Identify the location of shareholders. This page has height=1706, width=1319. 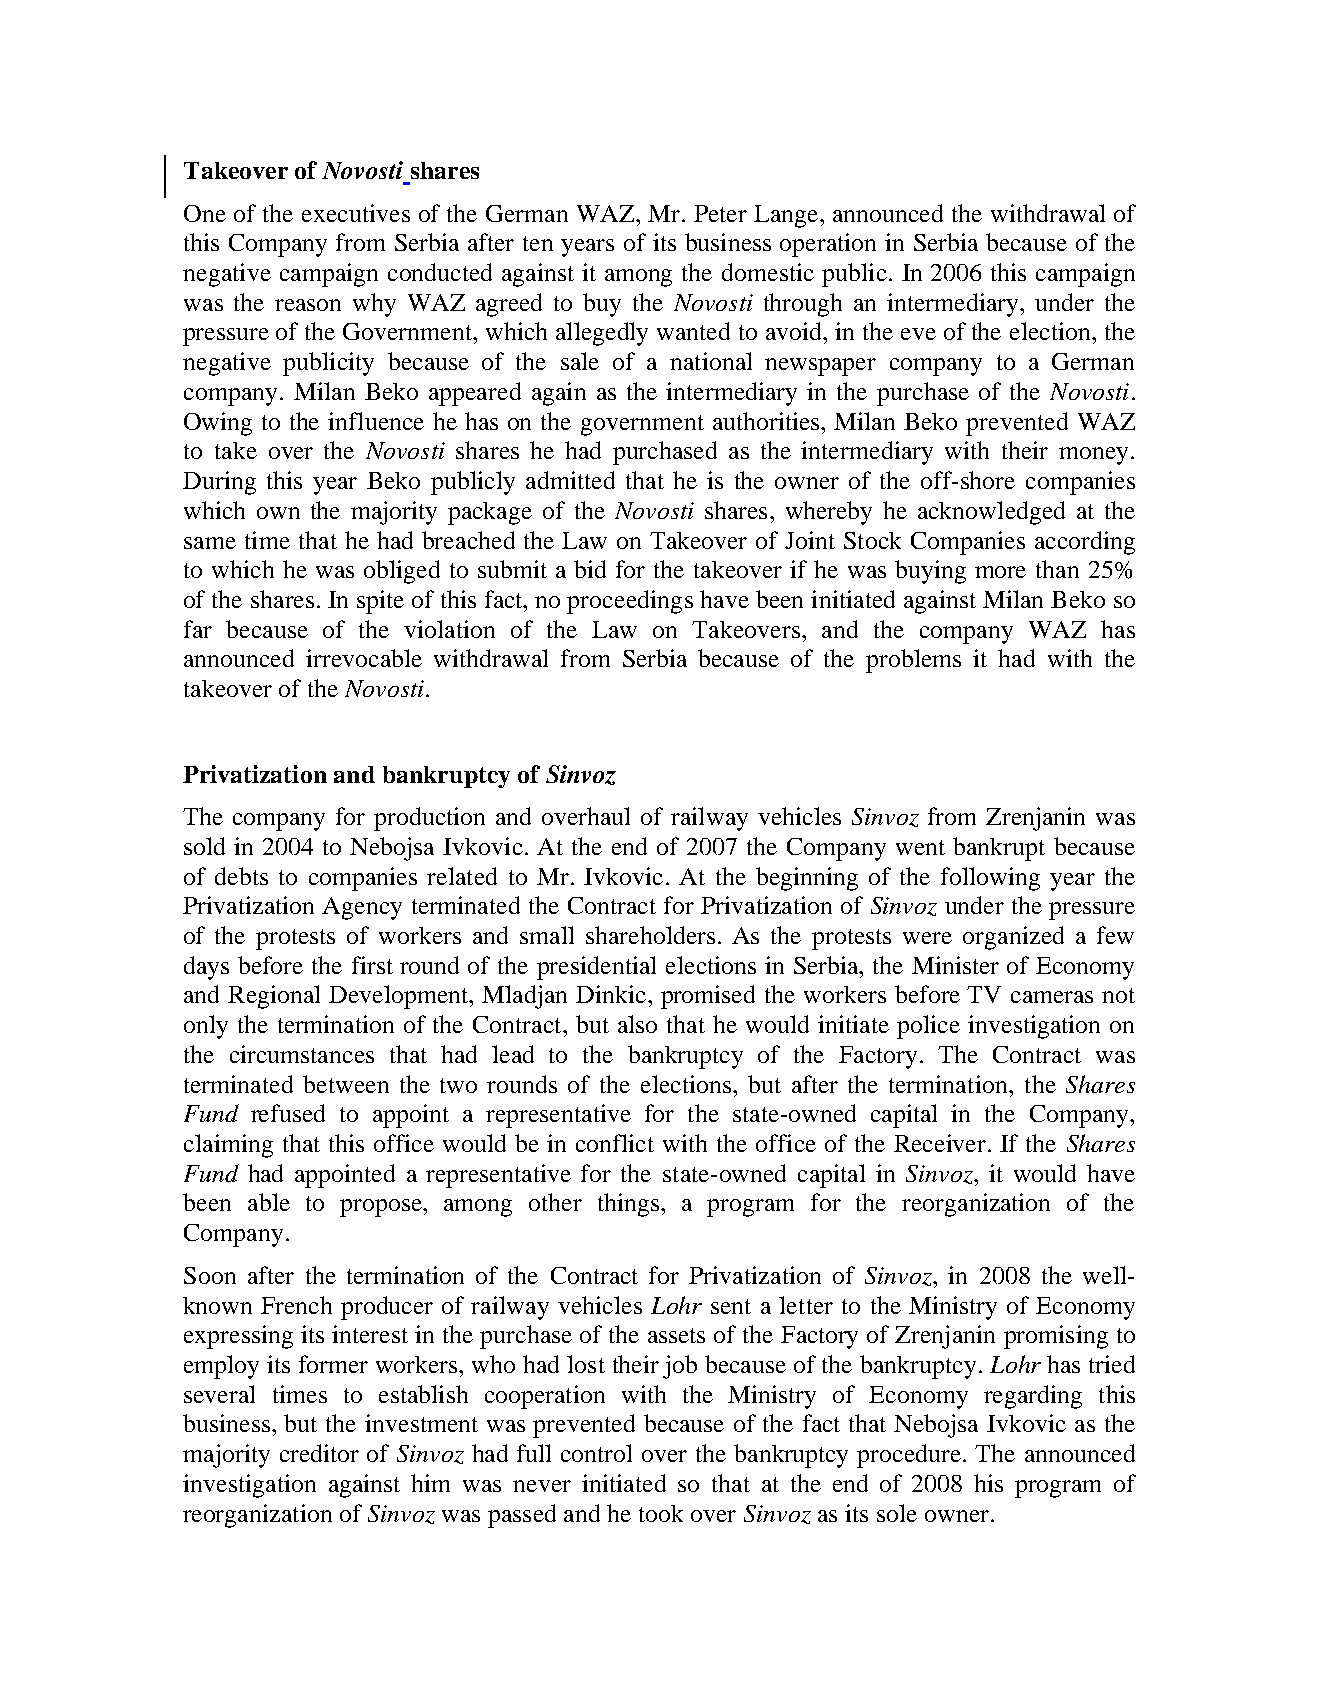
(650, 935).
